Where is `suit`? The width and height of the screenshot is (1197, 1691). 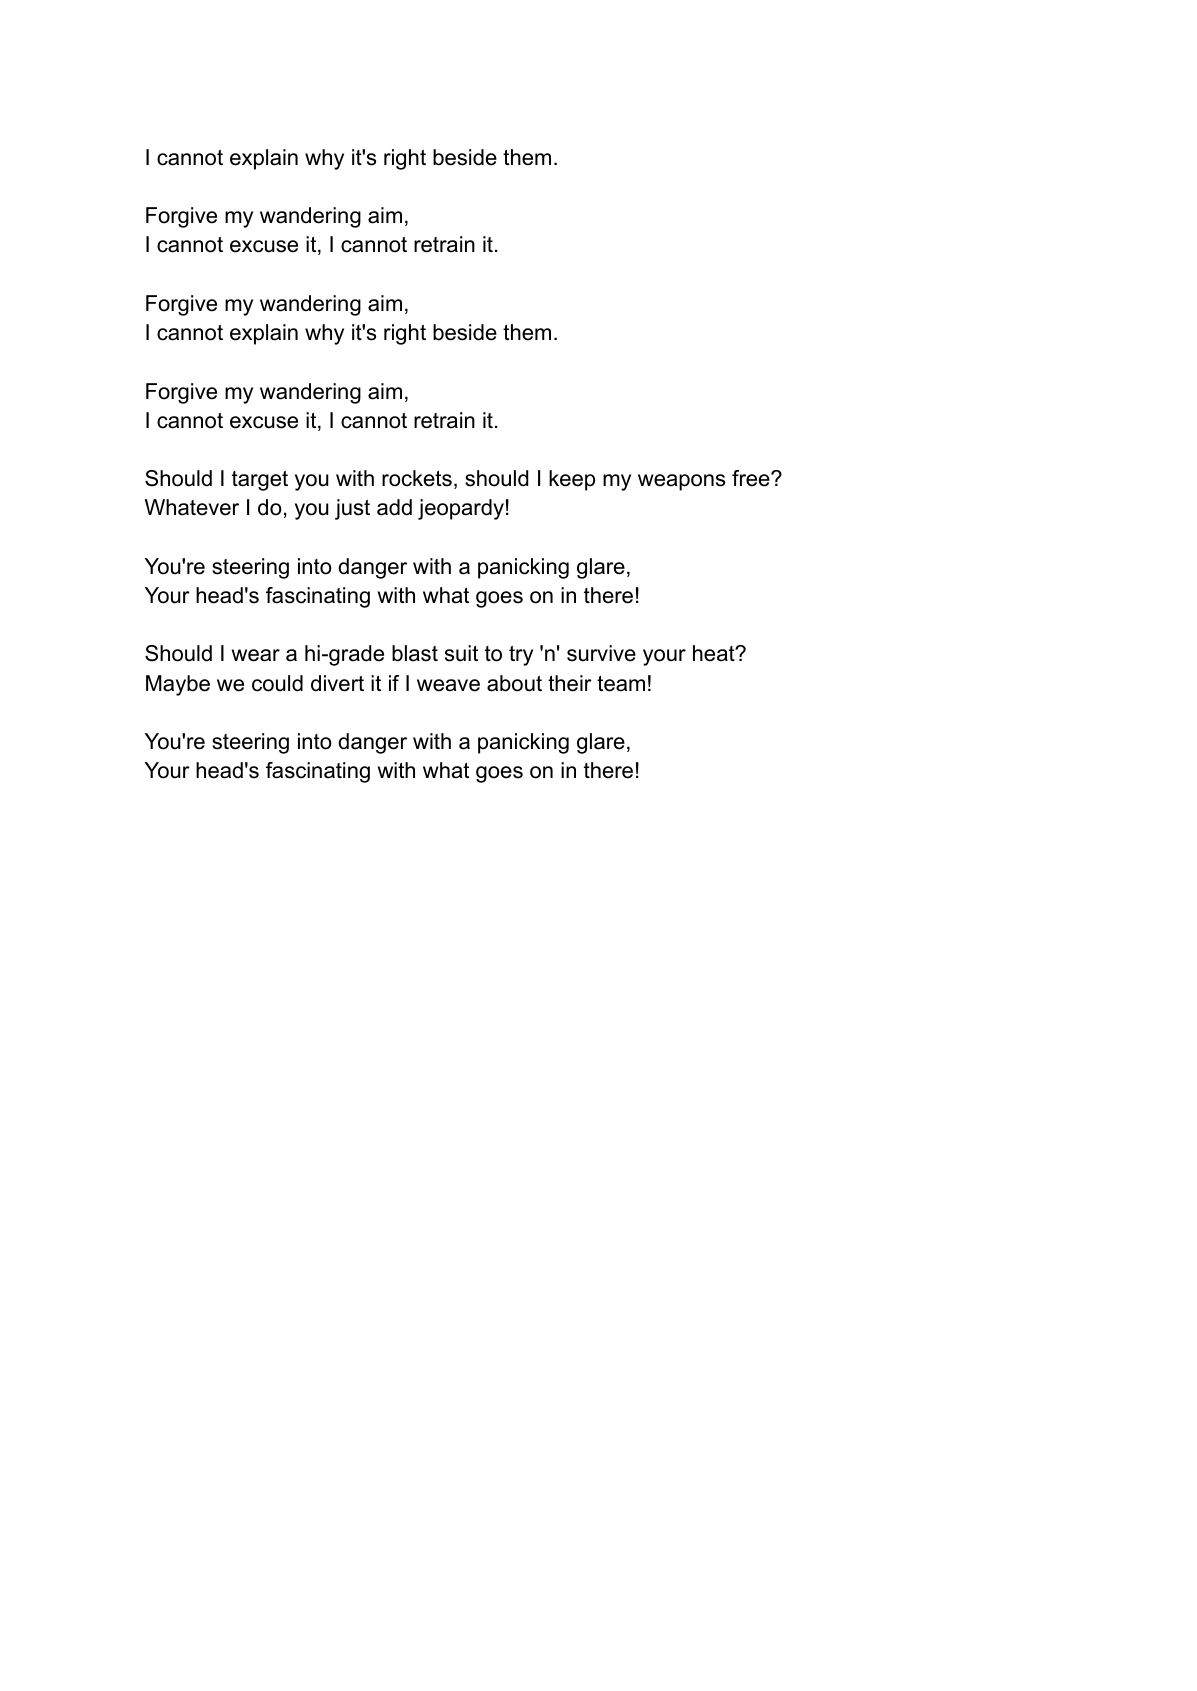 suit is located at coordinates (461, 653).
